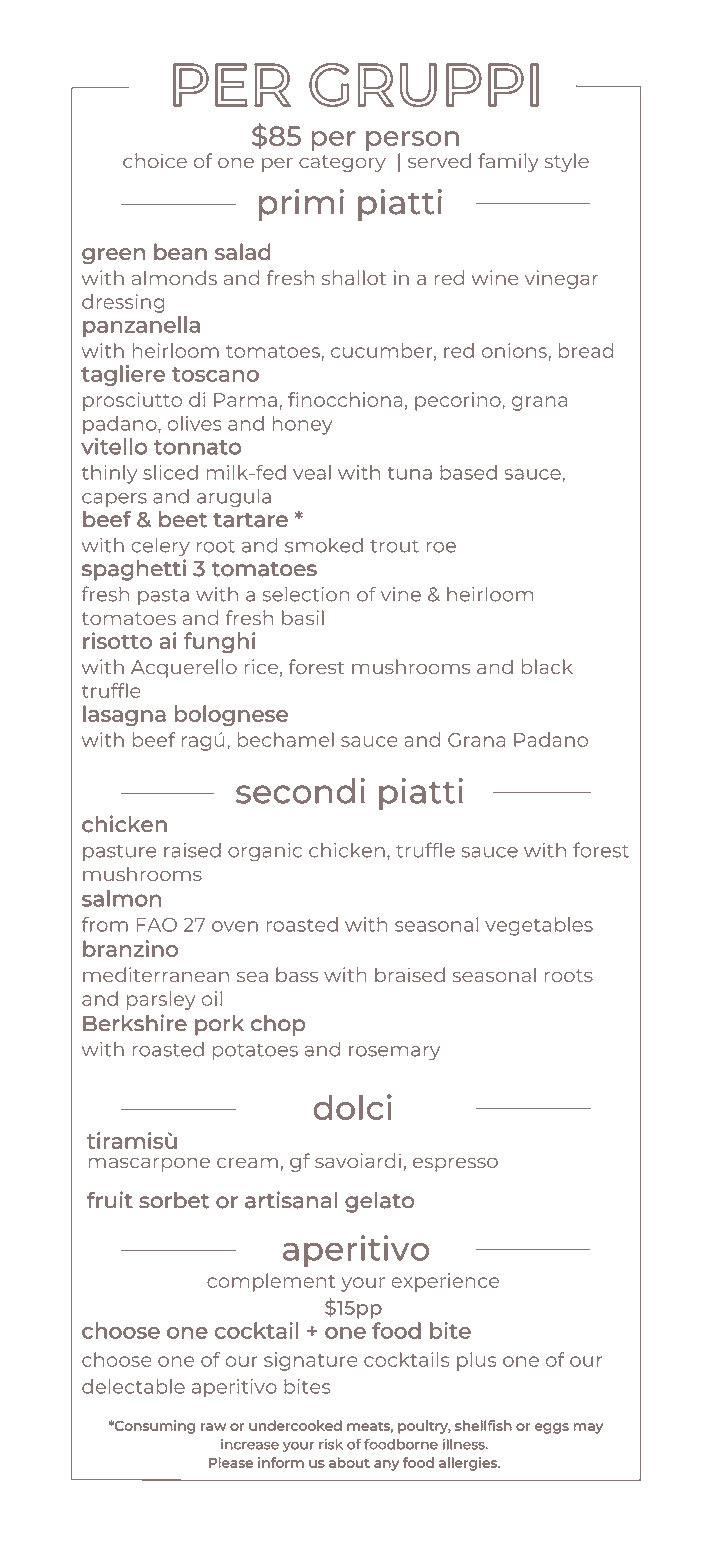 The image size is (712, 1568). I want to click on choice, so click(155, 160).
